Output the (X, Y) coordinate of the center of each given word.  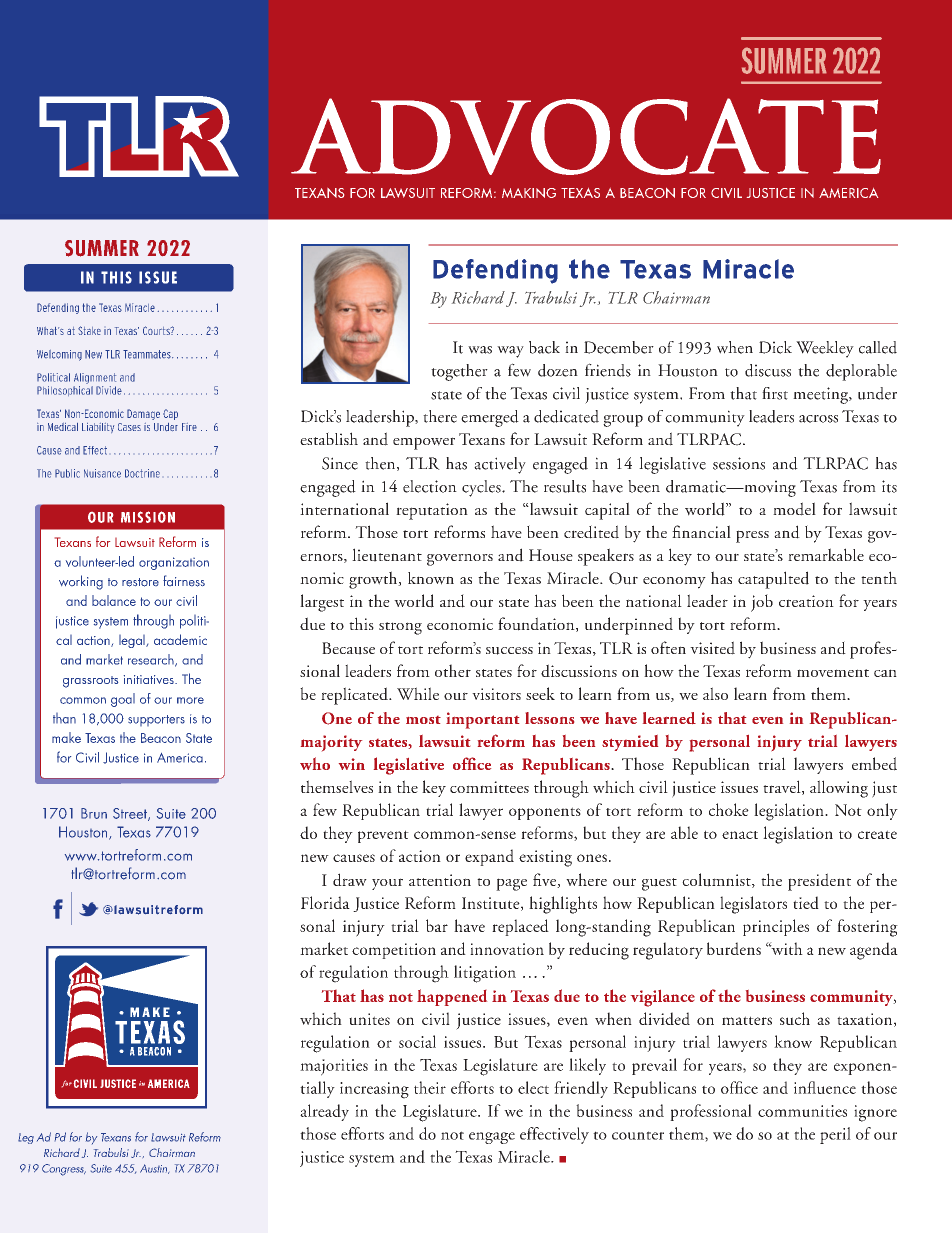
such (795, 1018)
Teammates (148, 354)
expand (489, 857)
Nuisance (102, 473)
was (480, 350)
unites (369, 1019)
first (775, 393)
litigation (485, 974)
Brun (94, 813)
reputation (432, 511)
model (794, 509)
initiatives (150, 679)
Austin (154, 1169)
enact (740, 835)
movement (833, 673)
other (453, 670)
